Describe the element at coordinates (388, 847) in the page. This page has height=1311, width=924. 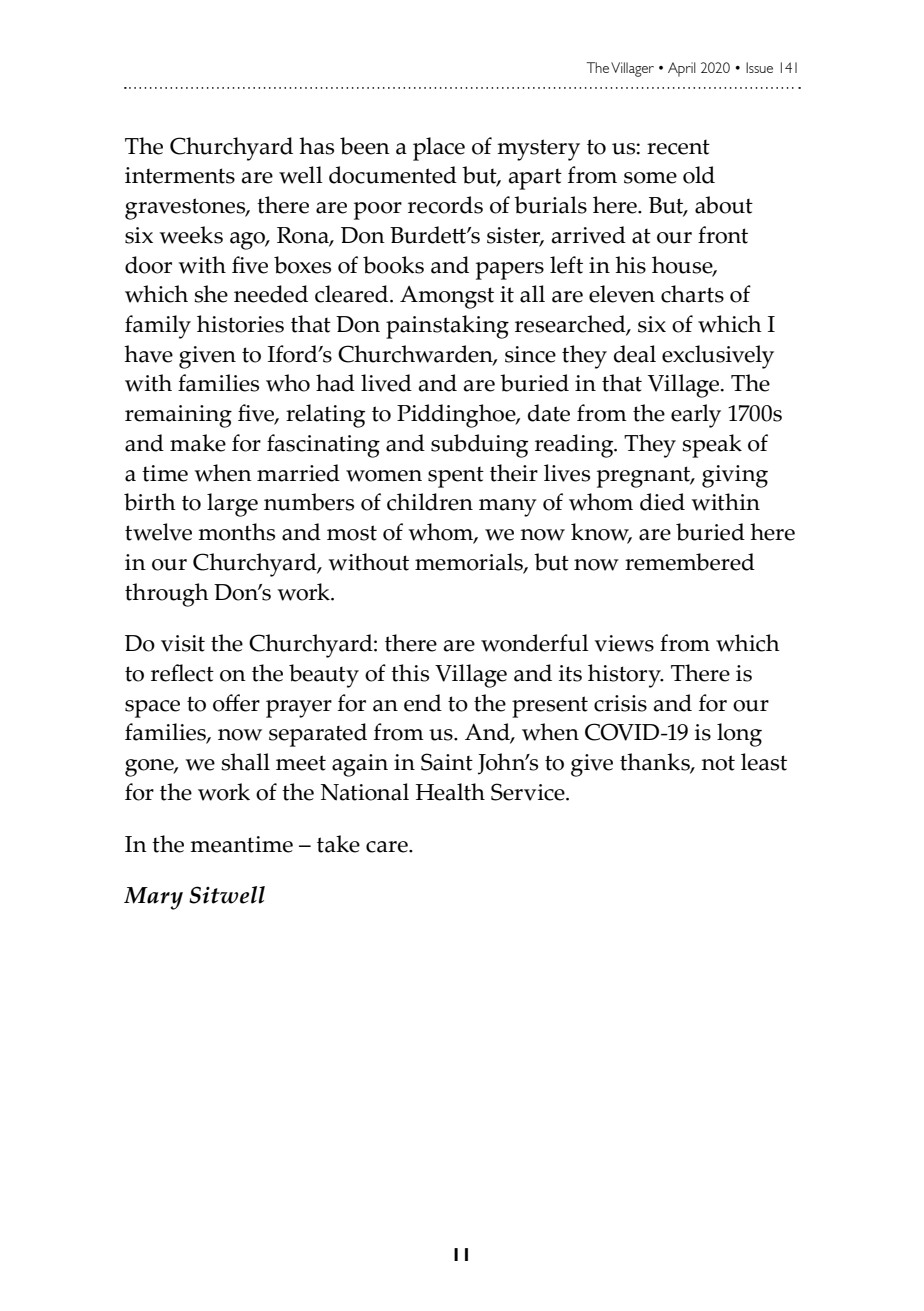
I see `care` at that location.
